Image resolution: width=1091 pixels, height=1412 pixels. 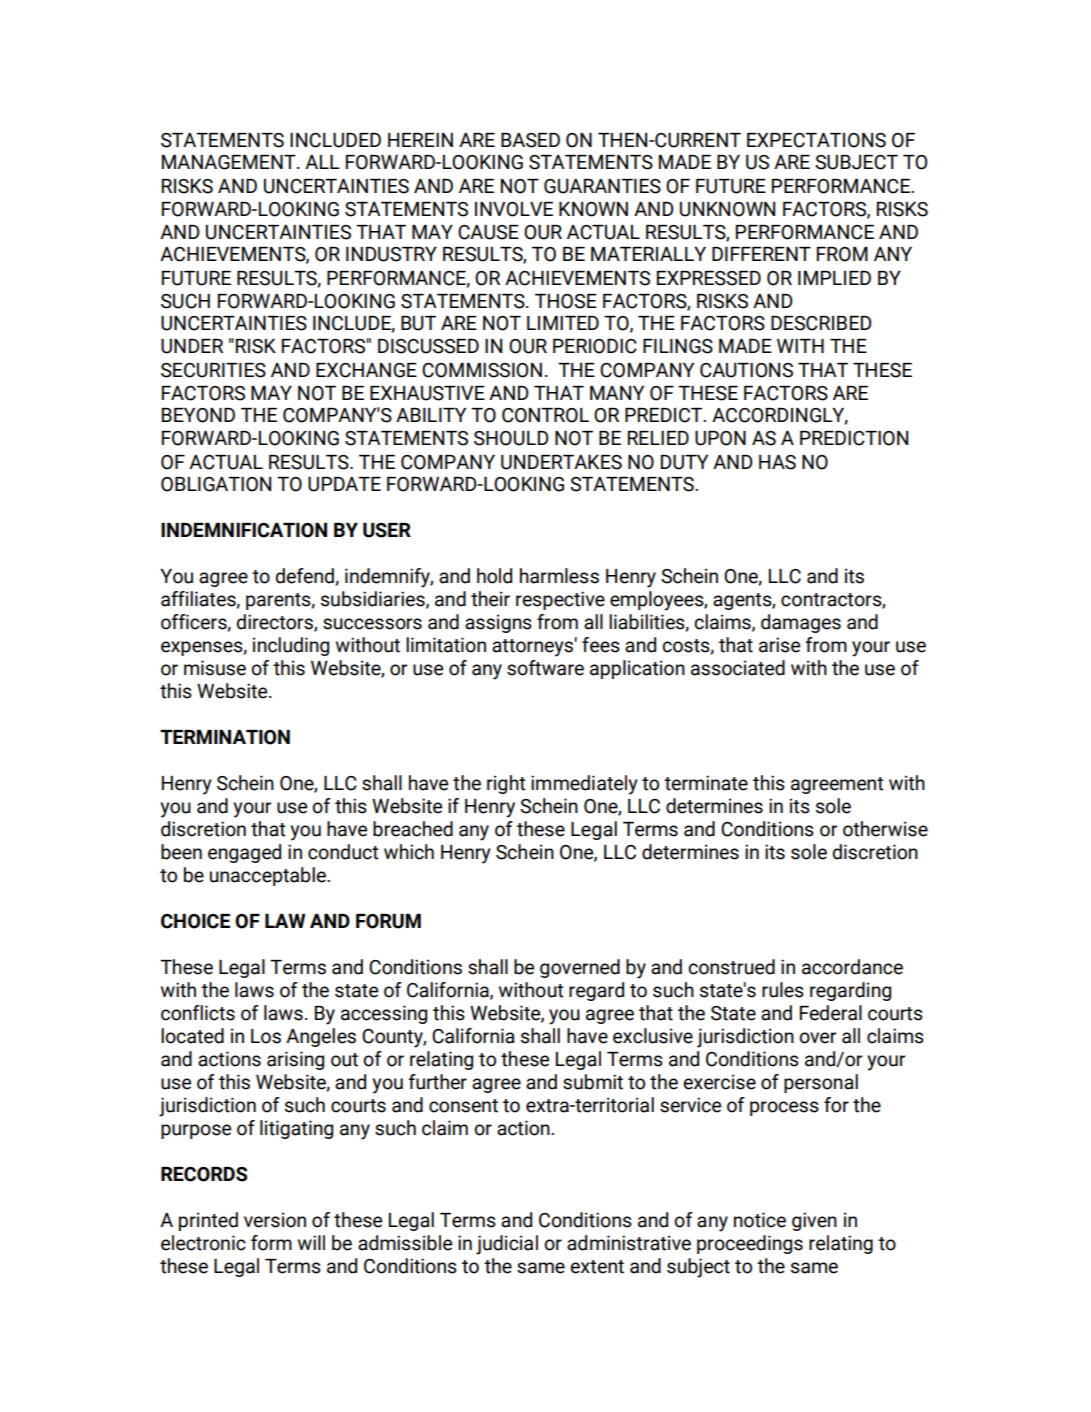 What do you see at coordinates (816, 140) in the document?
I see `EXPECTATIONS` at bounding box center [816, 140].
